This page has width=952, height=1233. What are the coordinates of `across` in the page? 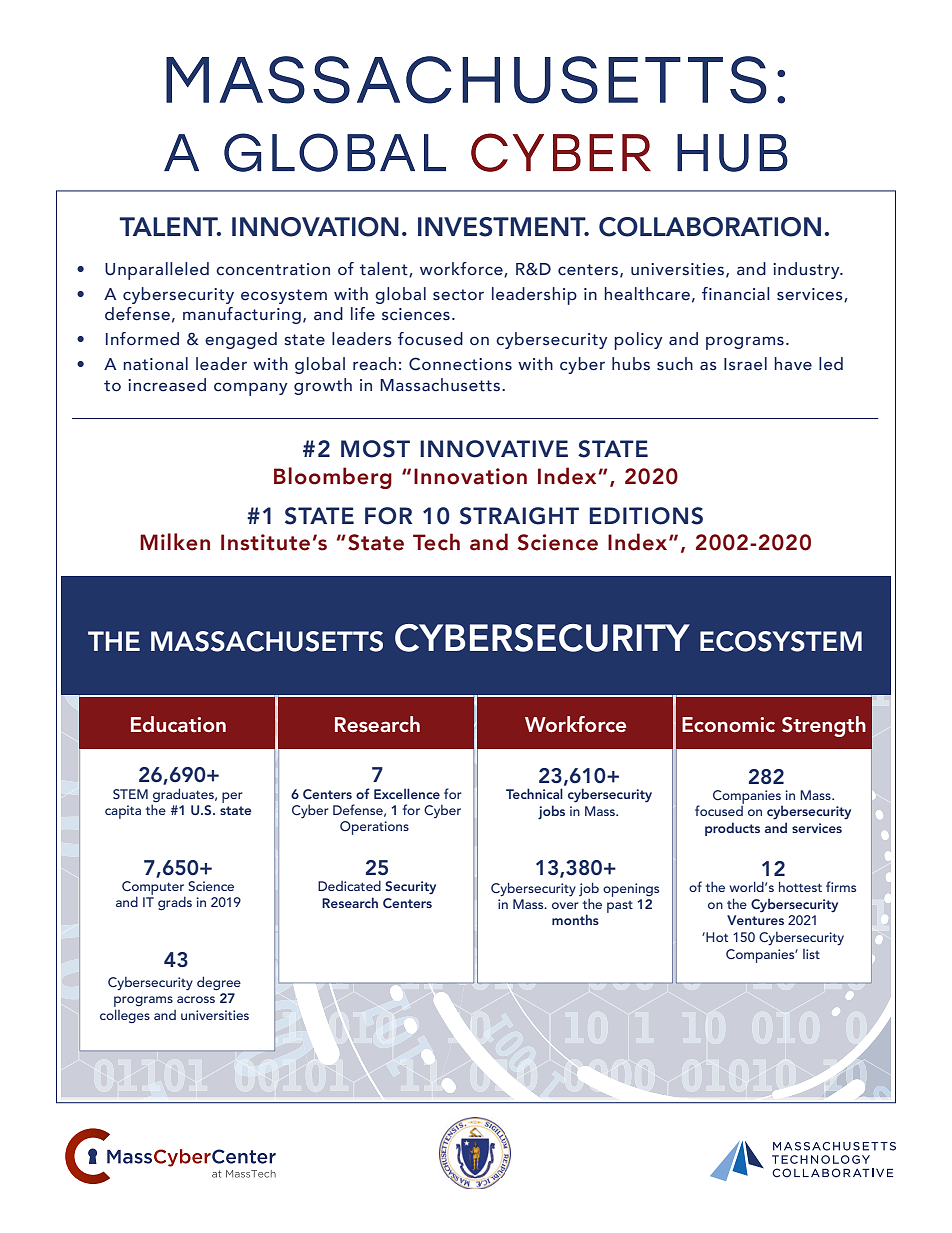 It's located at (196, 999).
